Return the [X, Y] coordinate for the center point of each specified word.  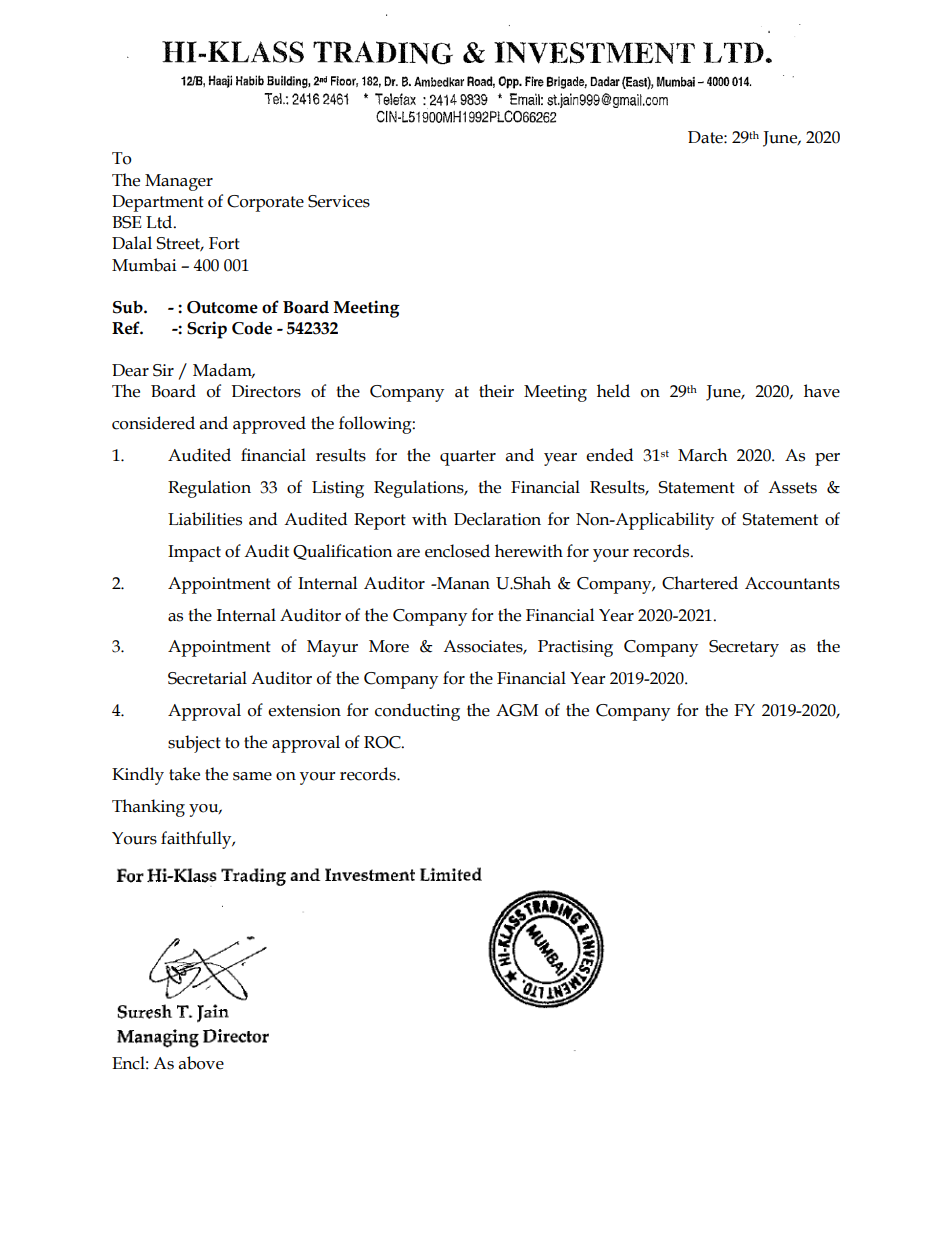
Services [339, 201]
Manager [179, 182]
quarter [468, 458]
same [252, 776]
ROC [383, 742]
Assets [792, 487]
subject [194, 744]
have [822, 391]
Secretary [744, 648]
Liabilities [205, 519]
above [201, 1063]
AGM [517, 710]
